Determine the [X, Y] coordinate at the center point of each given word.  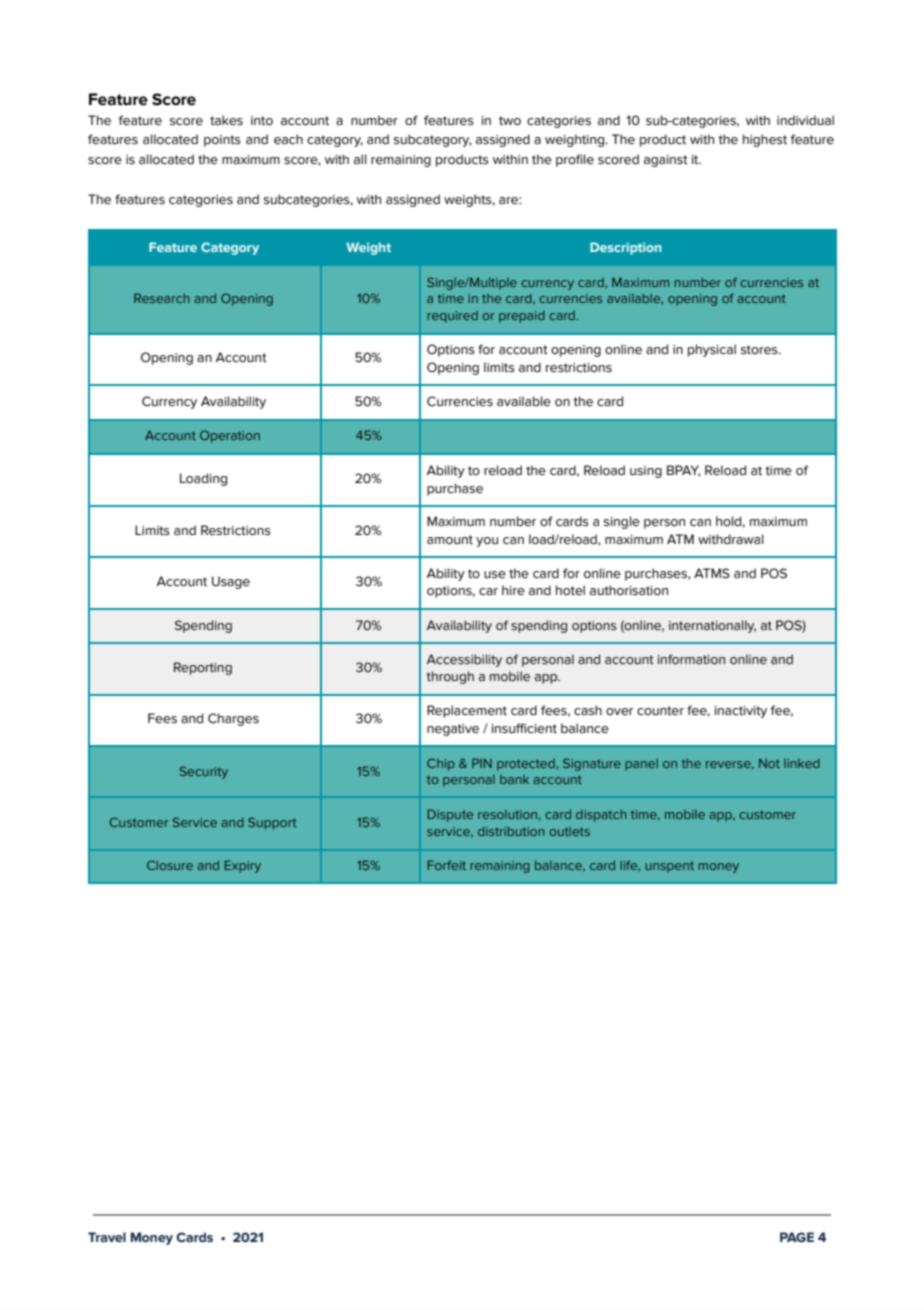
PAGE [797, 1237]
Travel [107, 1237]
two [510, 121]
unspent [669, 867]
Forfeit [447, 865]
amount [450, 540]
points [222, 141]
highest [765, 140]
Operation [230, 436]
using [646, 472]
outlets [569, 831]
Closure [170, 865]
